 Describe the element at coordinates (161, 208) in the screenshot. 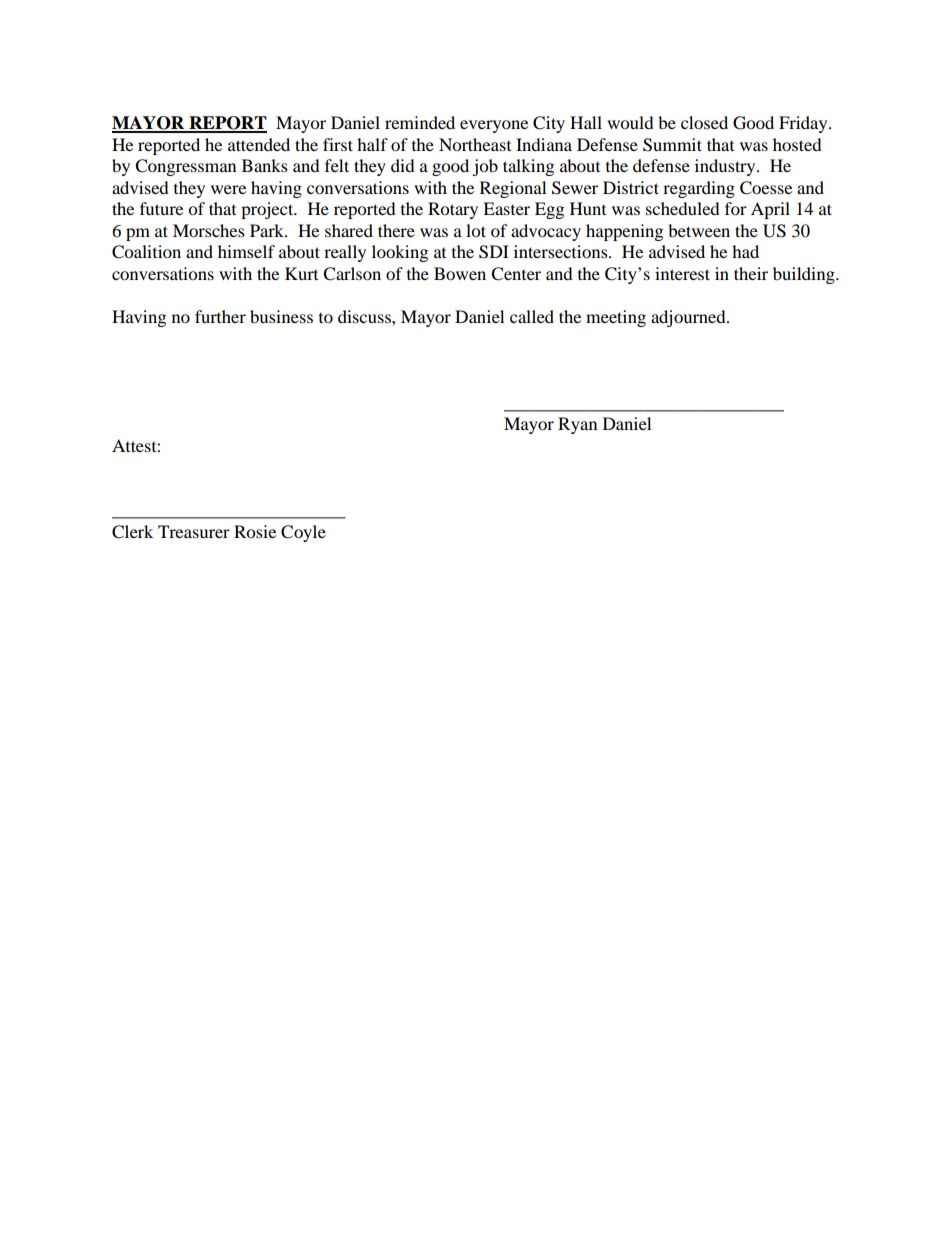

I see `future` at that location.
